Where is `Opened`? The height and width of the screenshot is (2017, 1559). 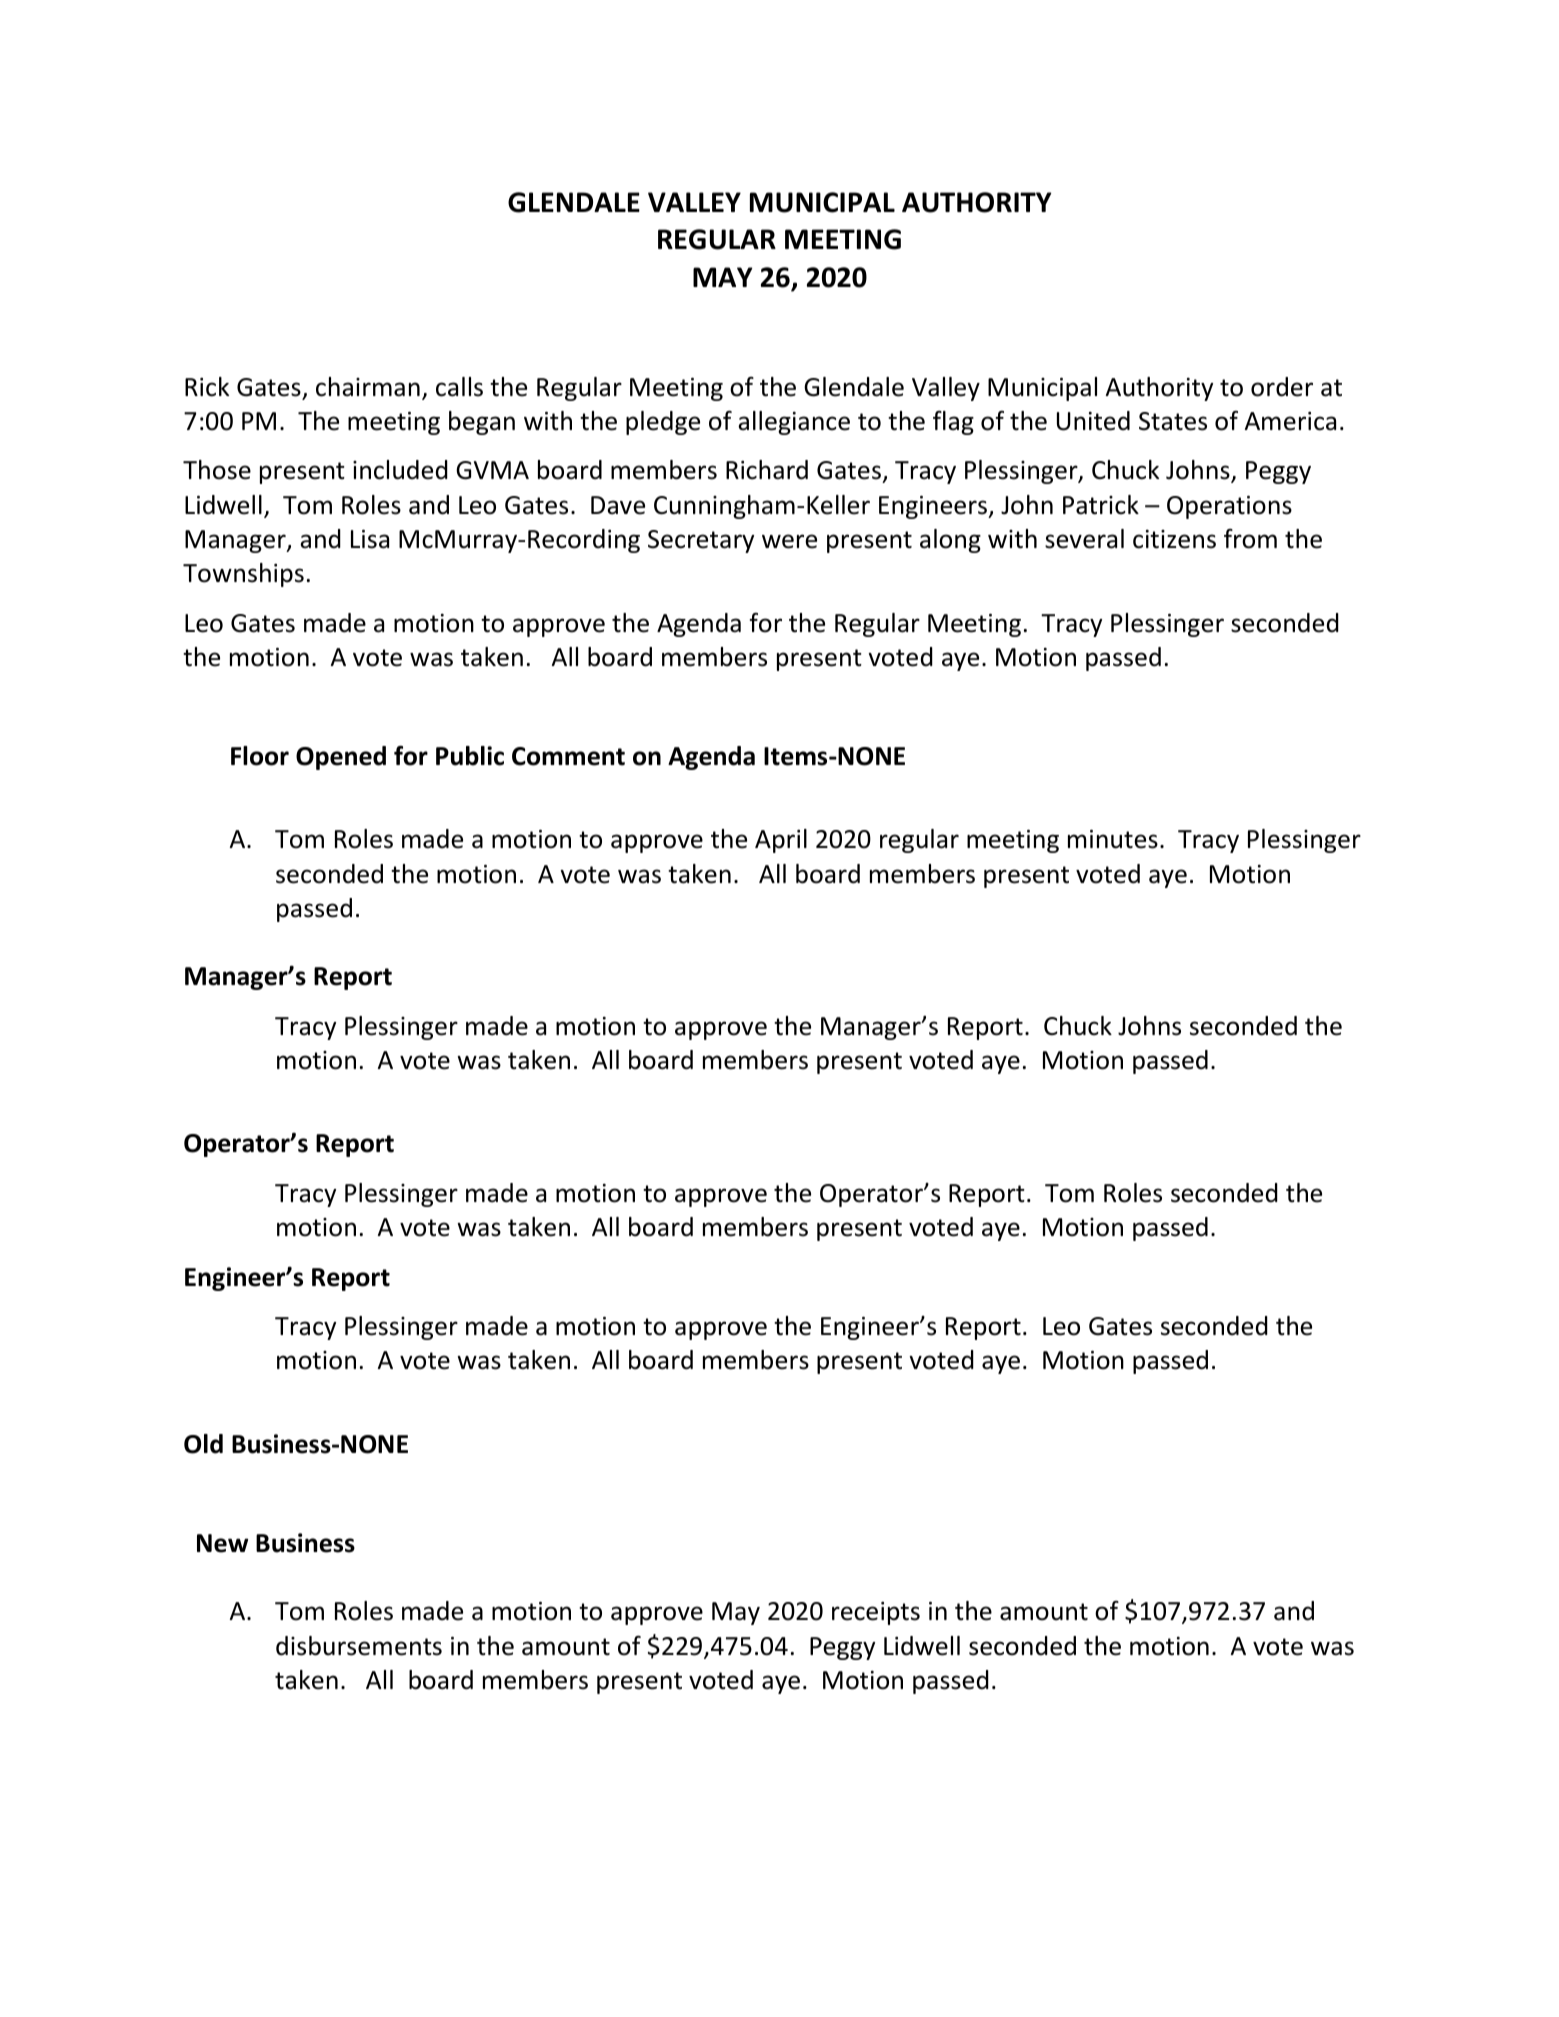
Opened is located at coordinates (341, 758).
